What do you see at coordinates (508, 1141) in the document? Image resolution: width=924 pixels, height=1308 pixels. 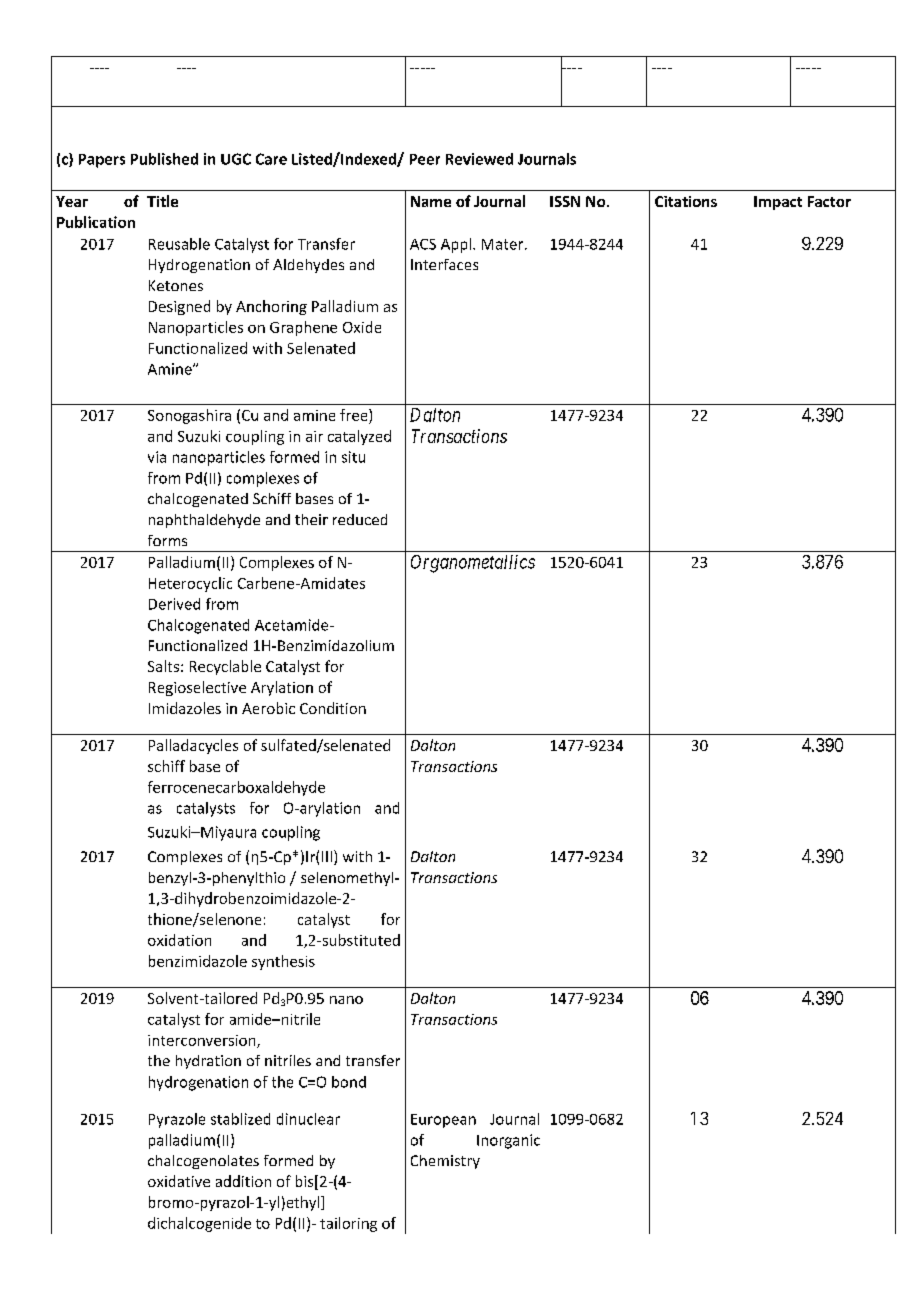 I see `Inorganic` at bounding box center [508, 1141].
